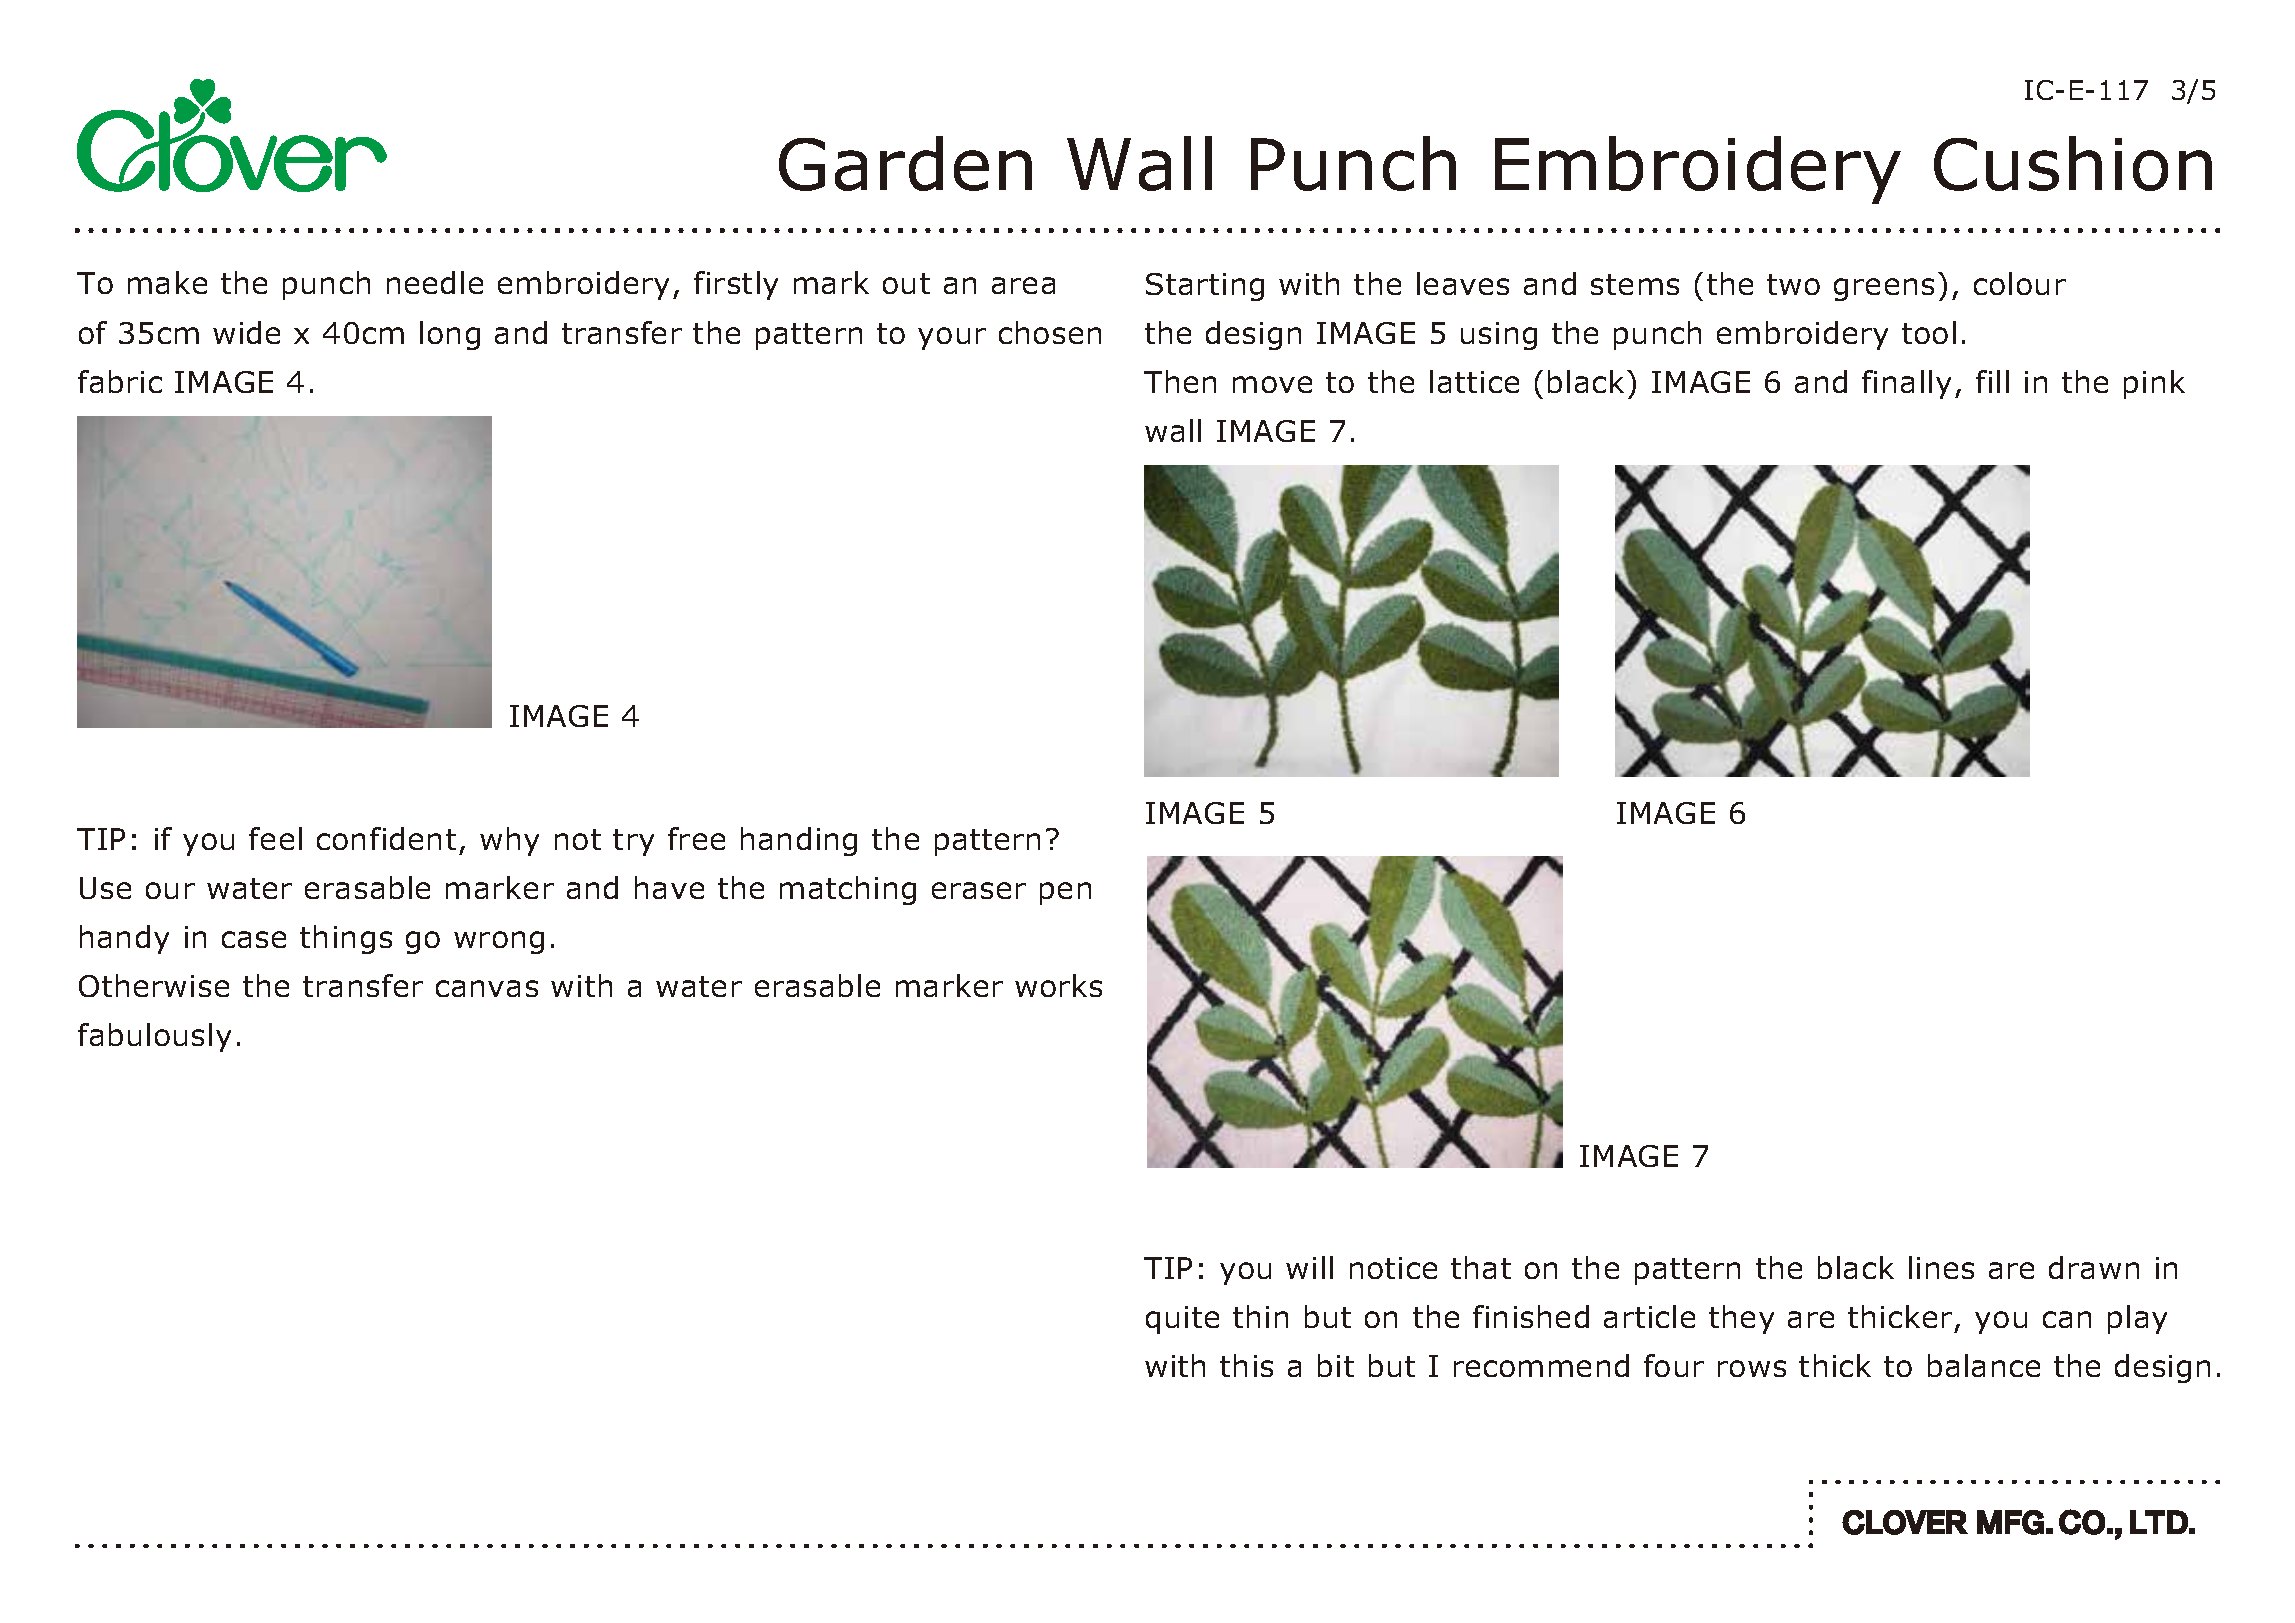 The width and height of the screenshot is (2295, 1623). What do you see at coordinates (167, 282) in the screenshot?
I see `make` at bounding box center [167, 282].
